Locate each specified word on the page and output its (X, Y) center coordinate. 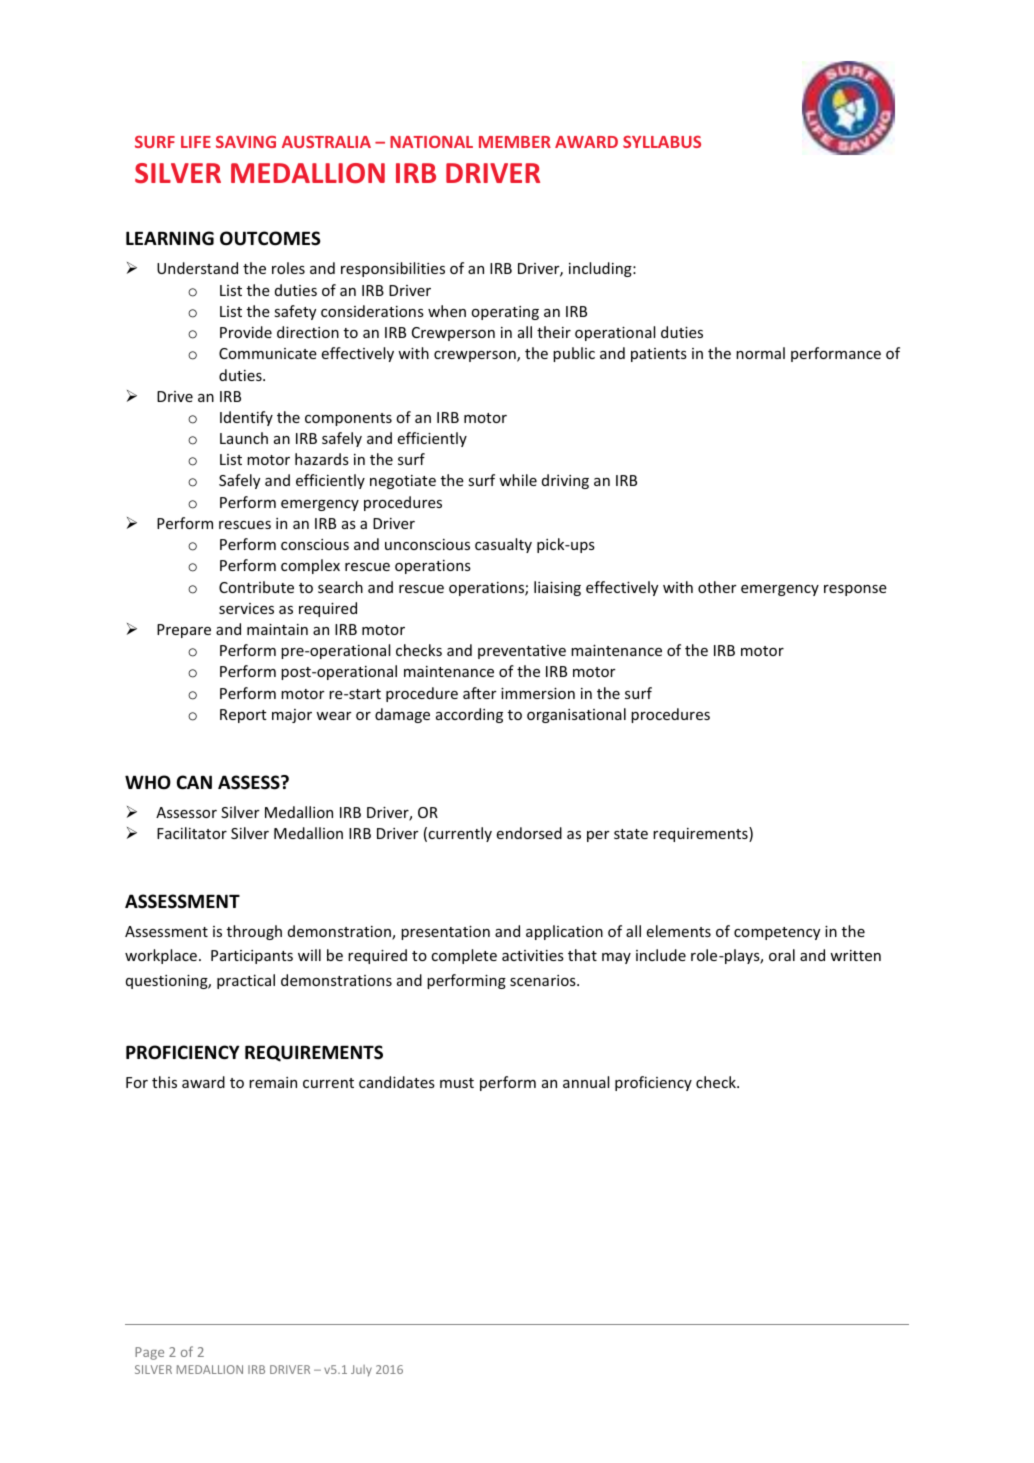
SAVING (246, 142)
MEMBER (515, 142)
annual (586, 1082)
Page (149, 1353)
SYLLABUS (662, 142)
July (361, 1370)
